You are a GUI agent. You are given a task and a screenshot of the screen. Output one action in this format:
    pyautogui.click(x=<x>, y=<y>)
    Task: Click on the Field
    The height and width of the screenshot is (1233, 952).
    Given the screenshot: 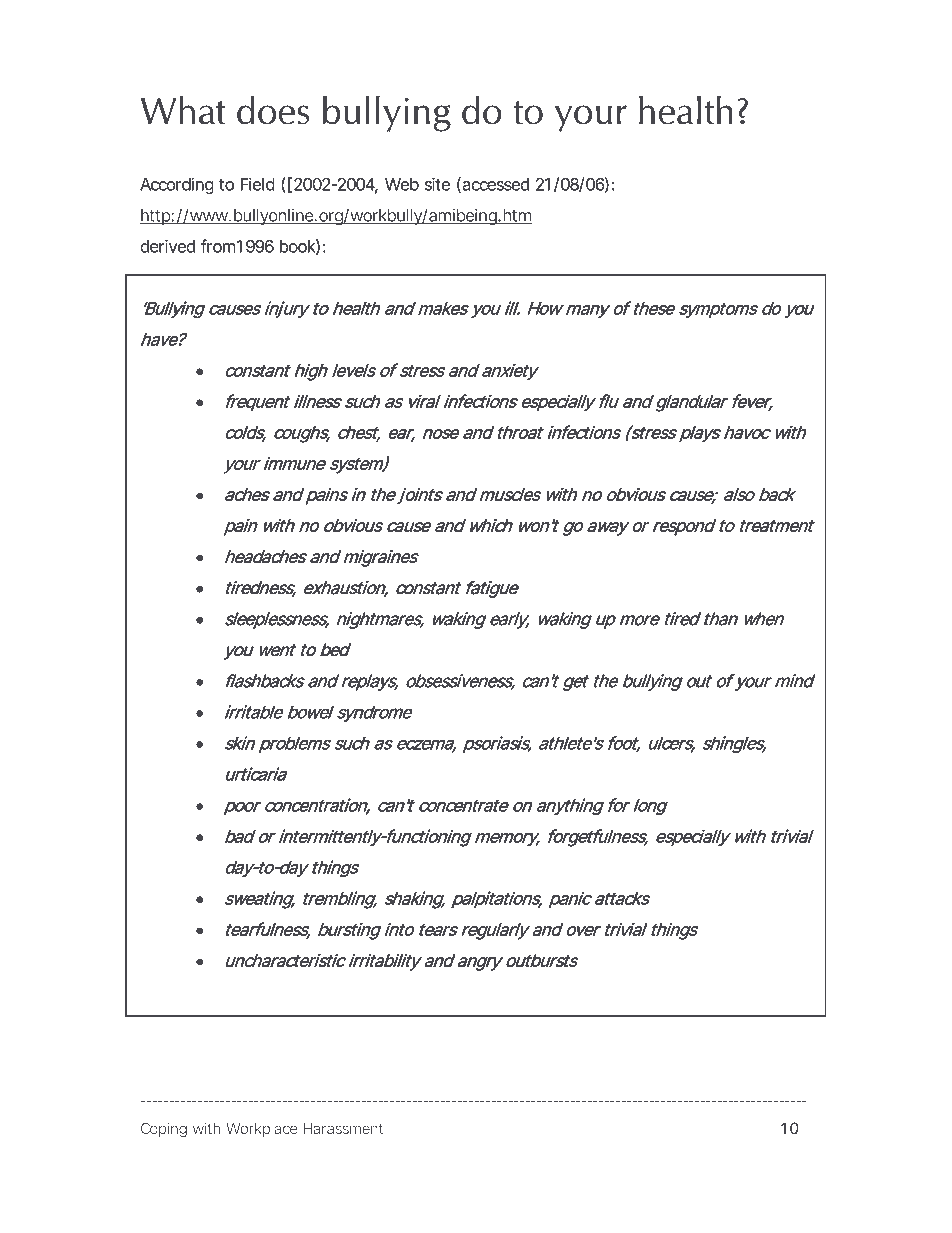 What is the action you would take?
    pyautogui.click(x=258, y=184)
